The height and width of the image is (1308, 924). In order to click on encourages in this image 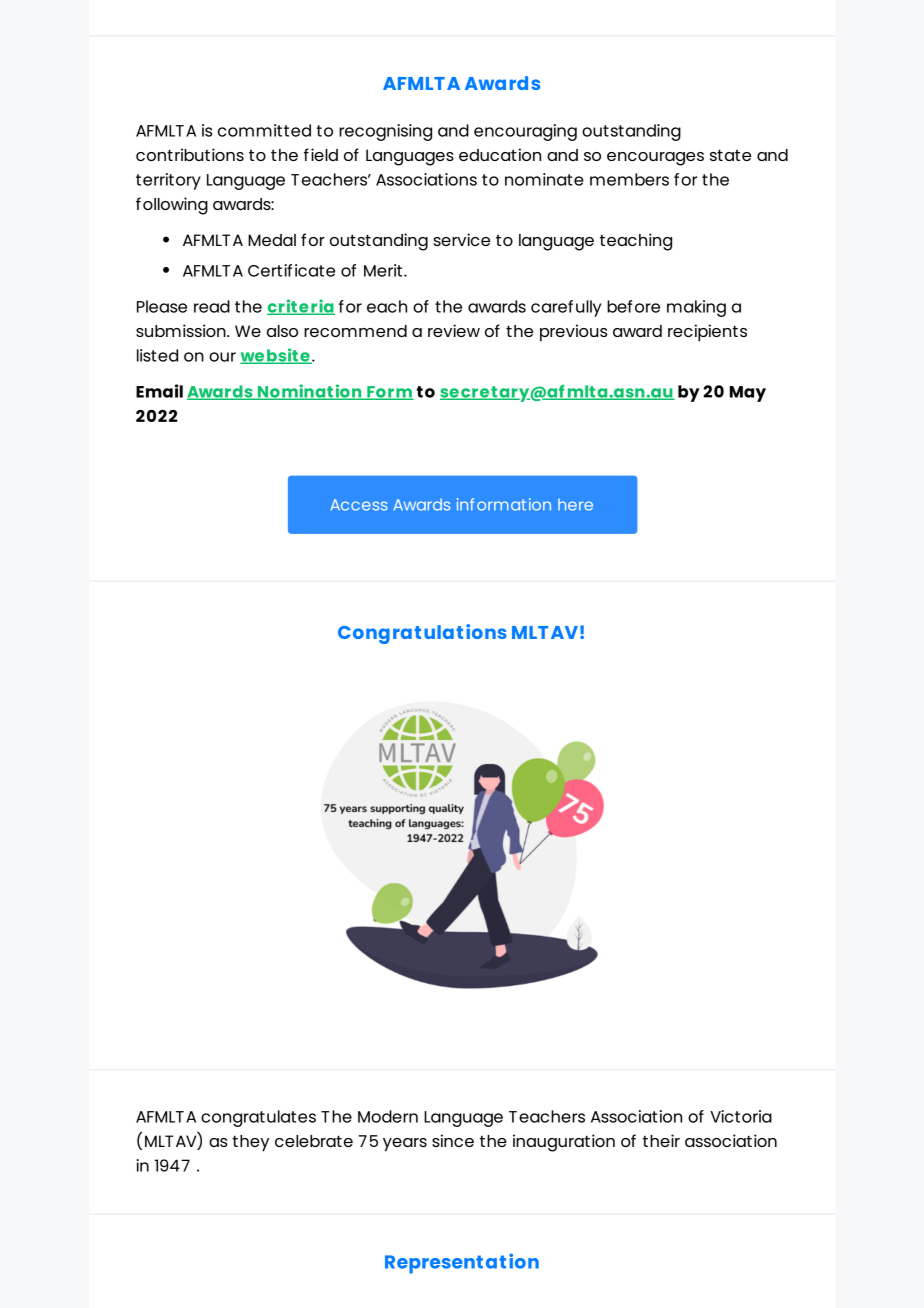, I will do `click(655, 159)`.
